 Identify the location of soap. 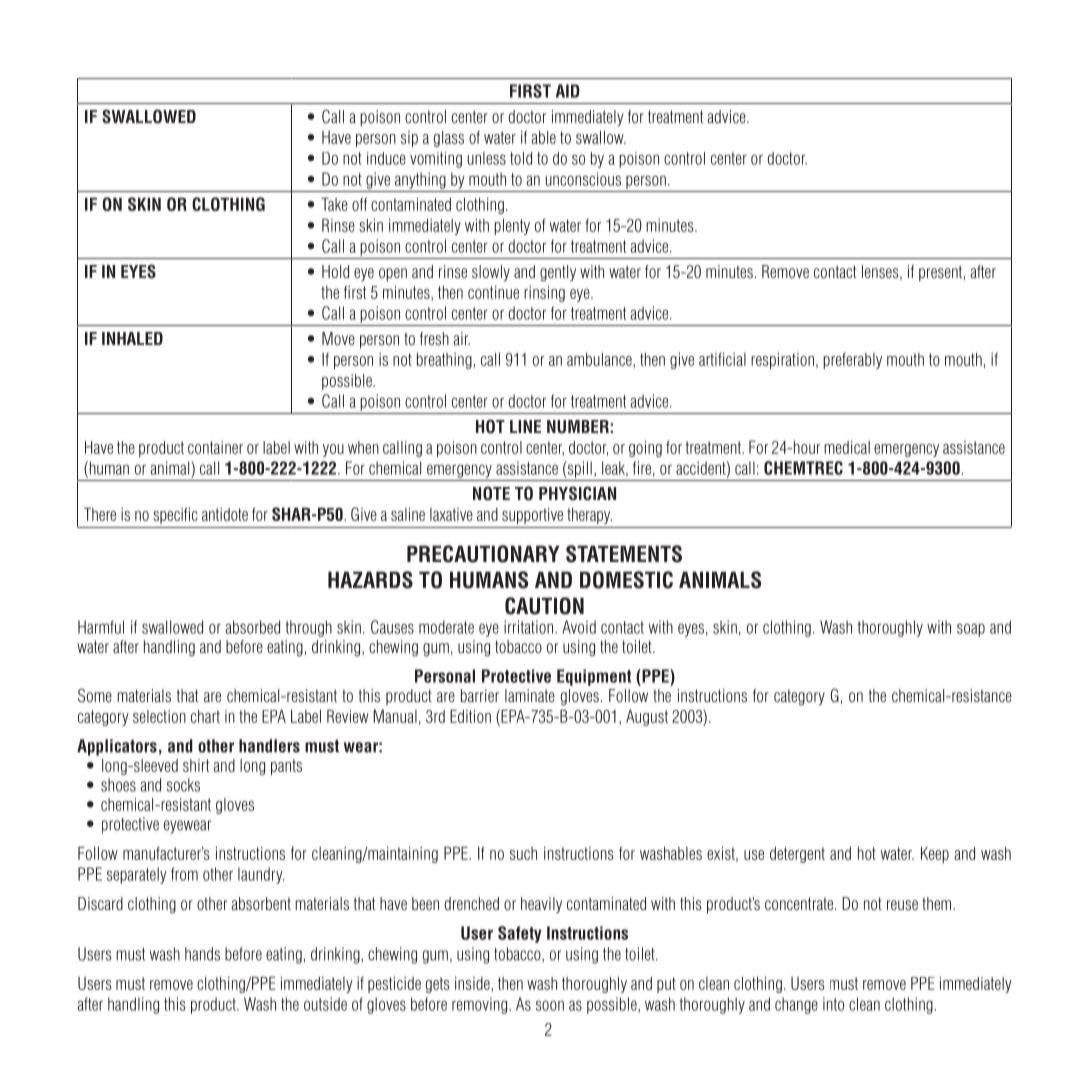
(971, 630).
